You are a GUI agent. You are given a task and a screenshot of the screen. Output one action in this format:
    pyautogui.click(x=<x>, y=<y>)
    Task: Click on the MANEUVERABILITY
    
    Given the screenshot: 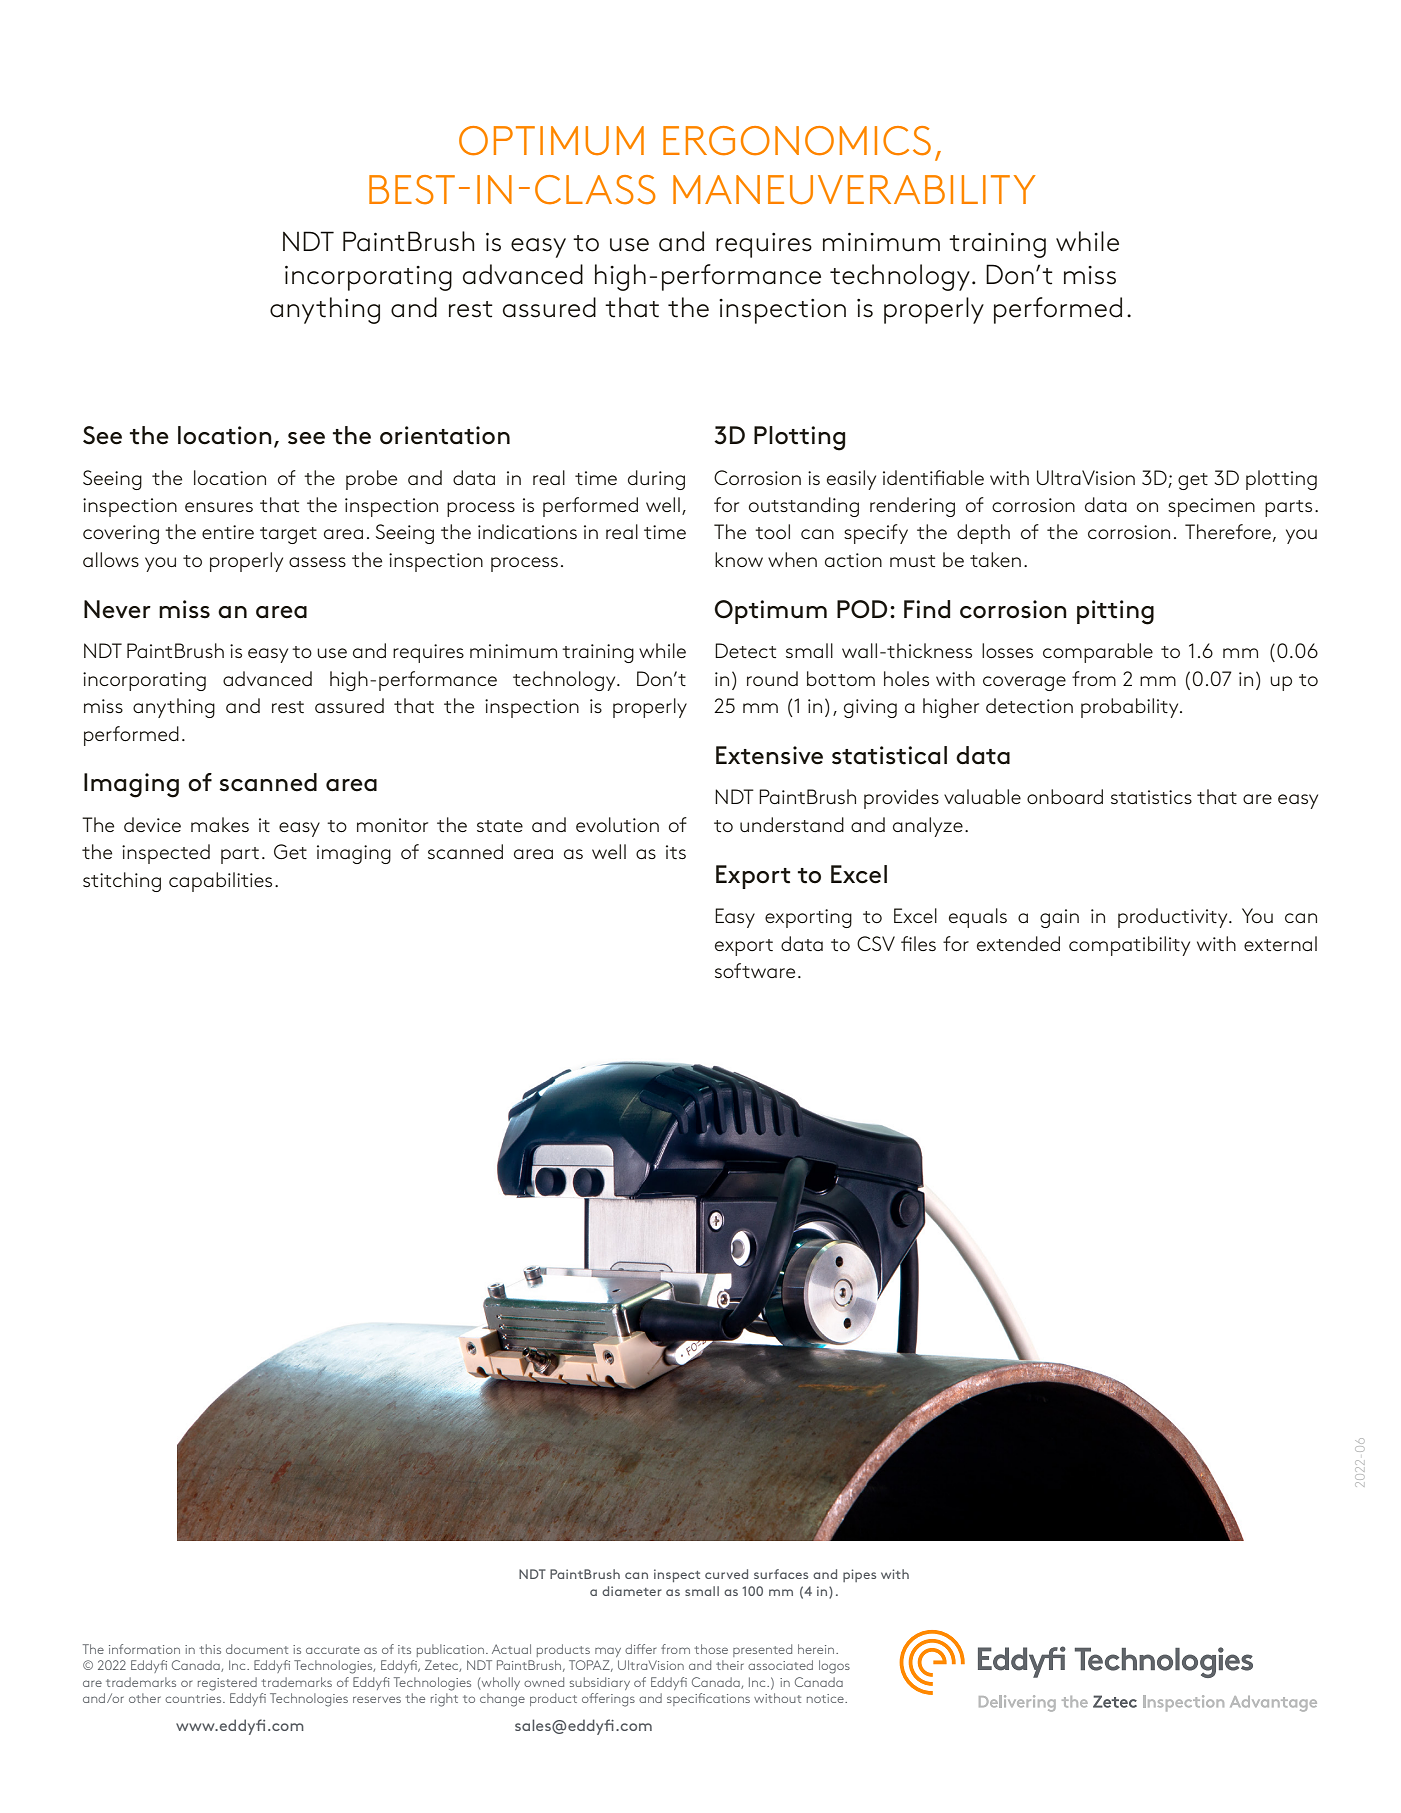 What is the action you would take?
    pyautogui.click(x=854, y=190)
